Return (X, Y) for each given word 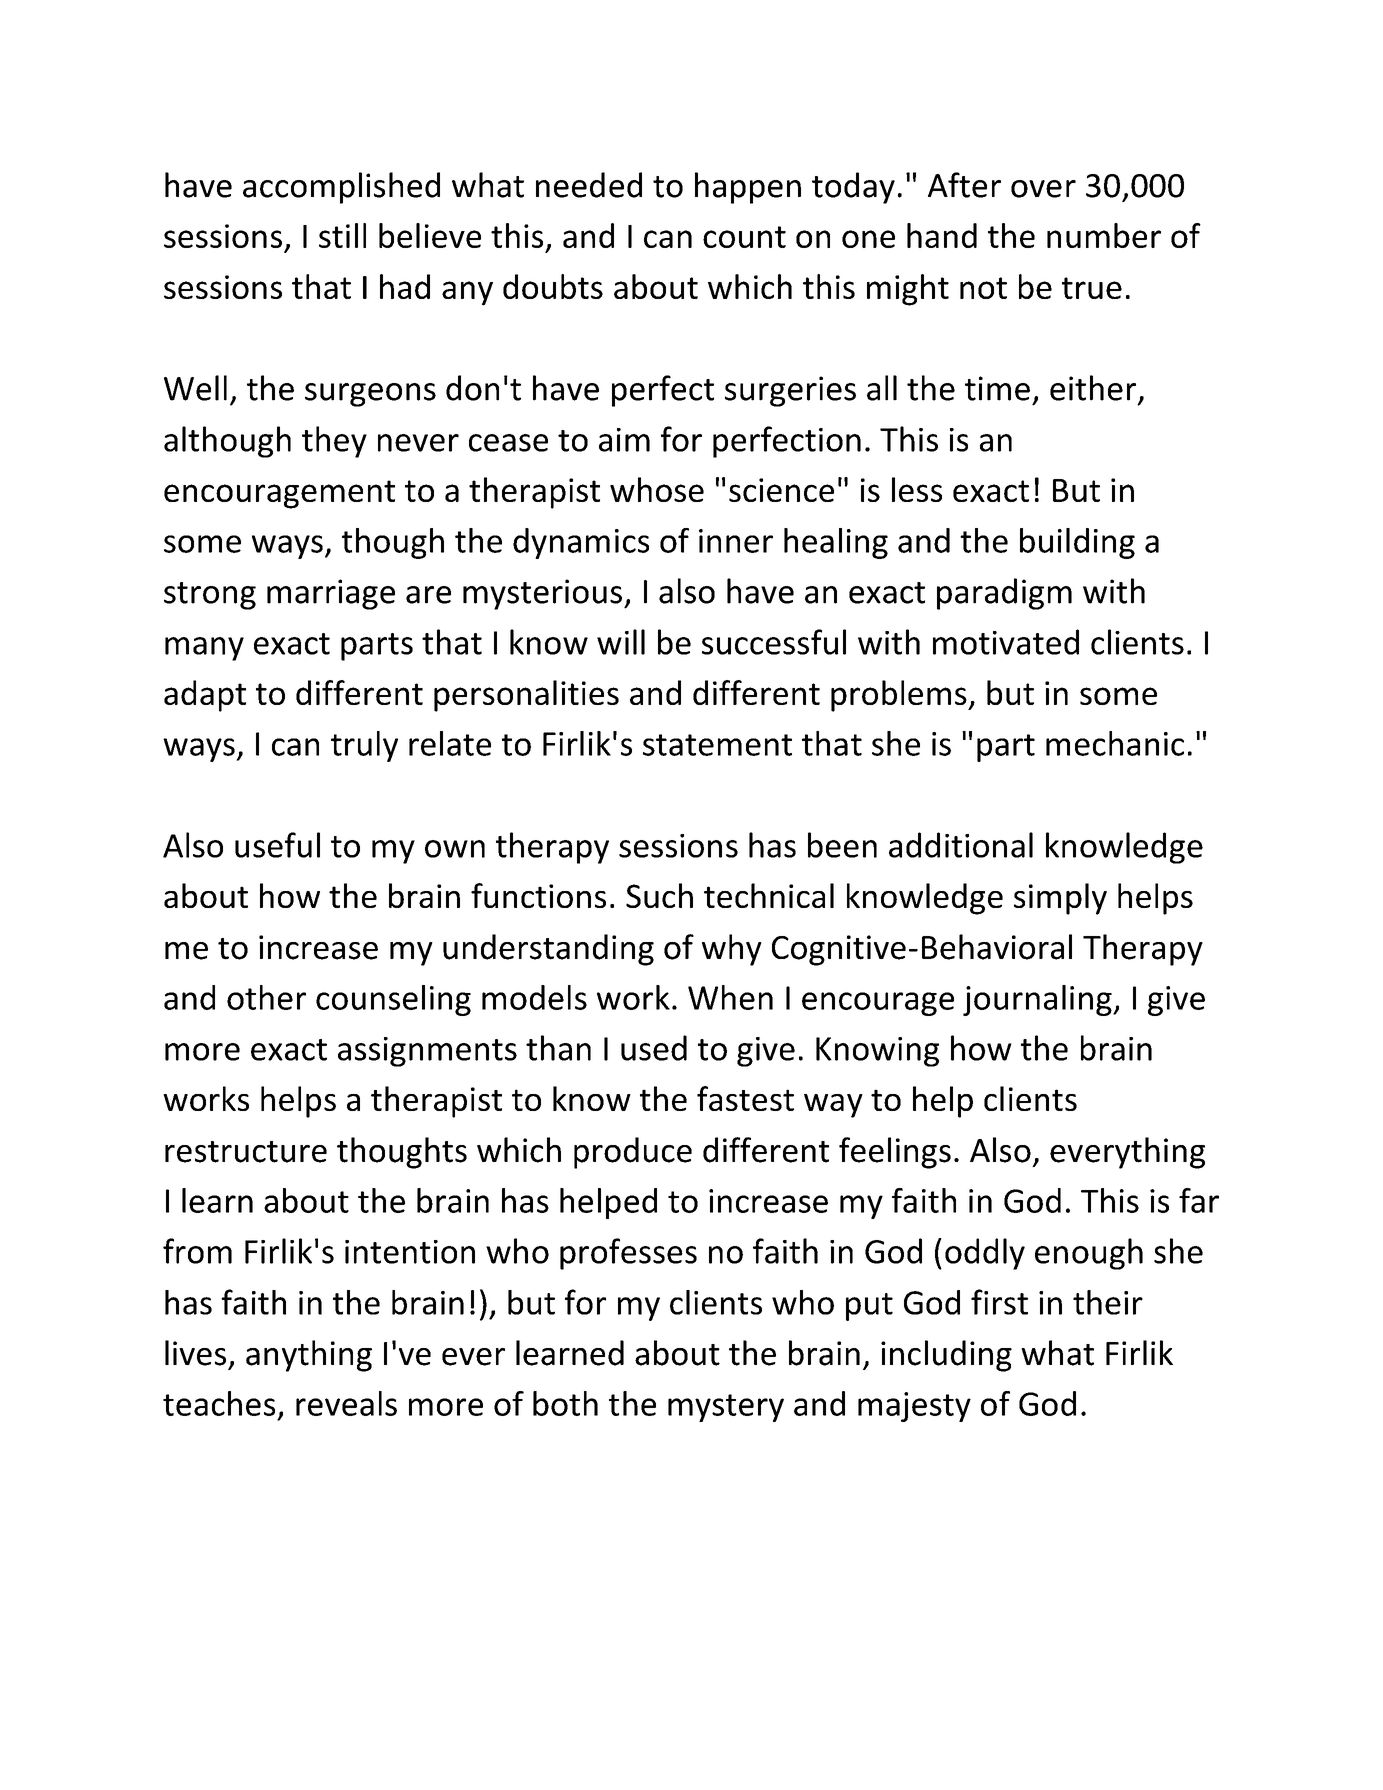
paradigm (1004, 594)
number (1104, 235)
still (342, 235)
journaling (1038, 1000)
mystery (726, 1408)
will (621, 642)
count (744, 237)
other (266, 997)
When (730, 997)
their (1108, 1302)
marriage (331, 594)
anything (309, 1356)
